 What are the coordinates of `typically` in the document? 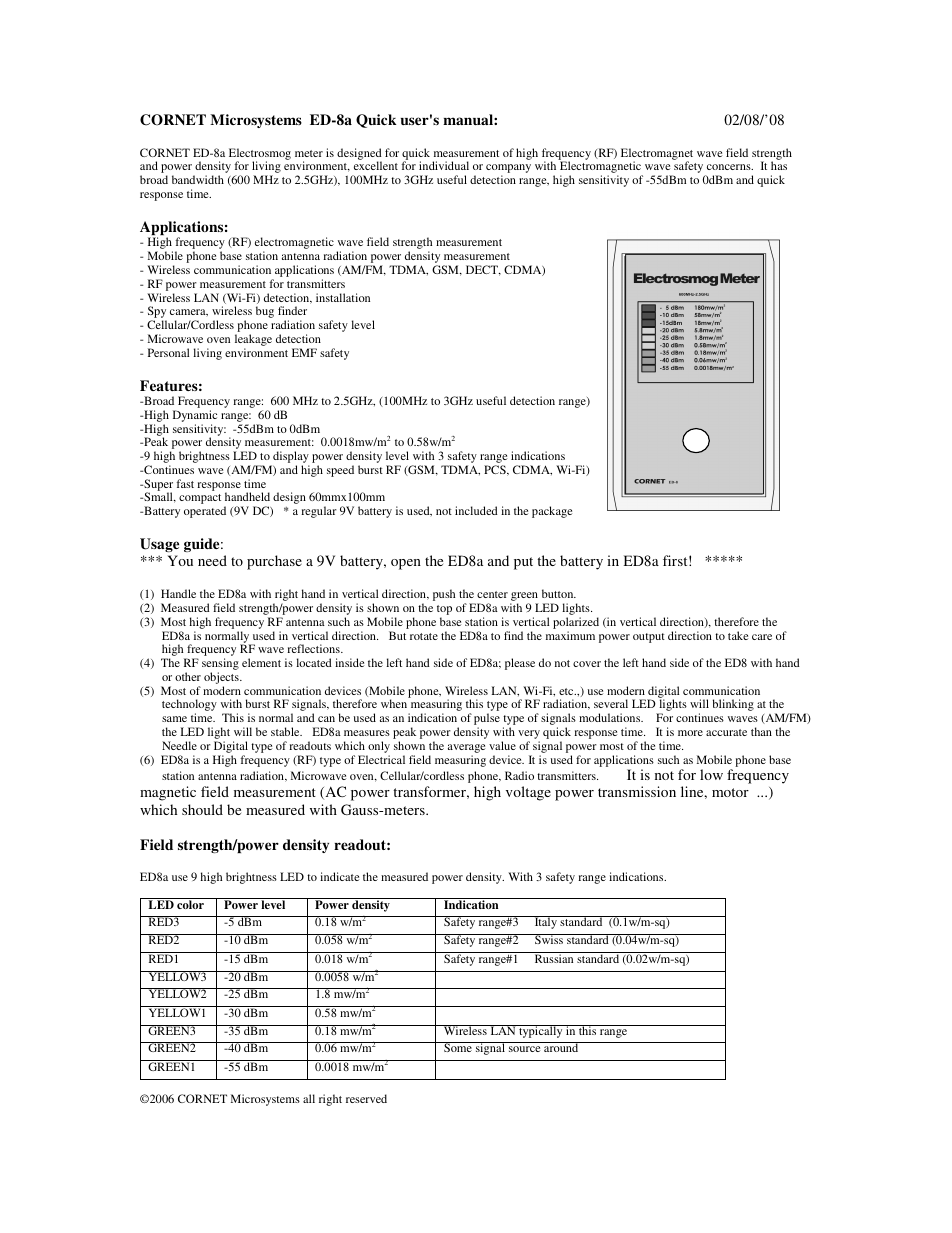 It's located at (541, 1031).
